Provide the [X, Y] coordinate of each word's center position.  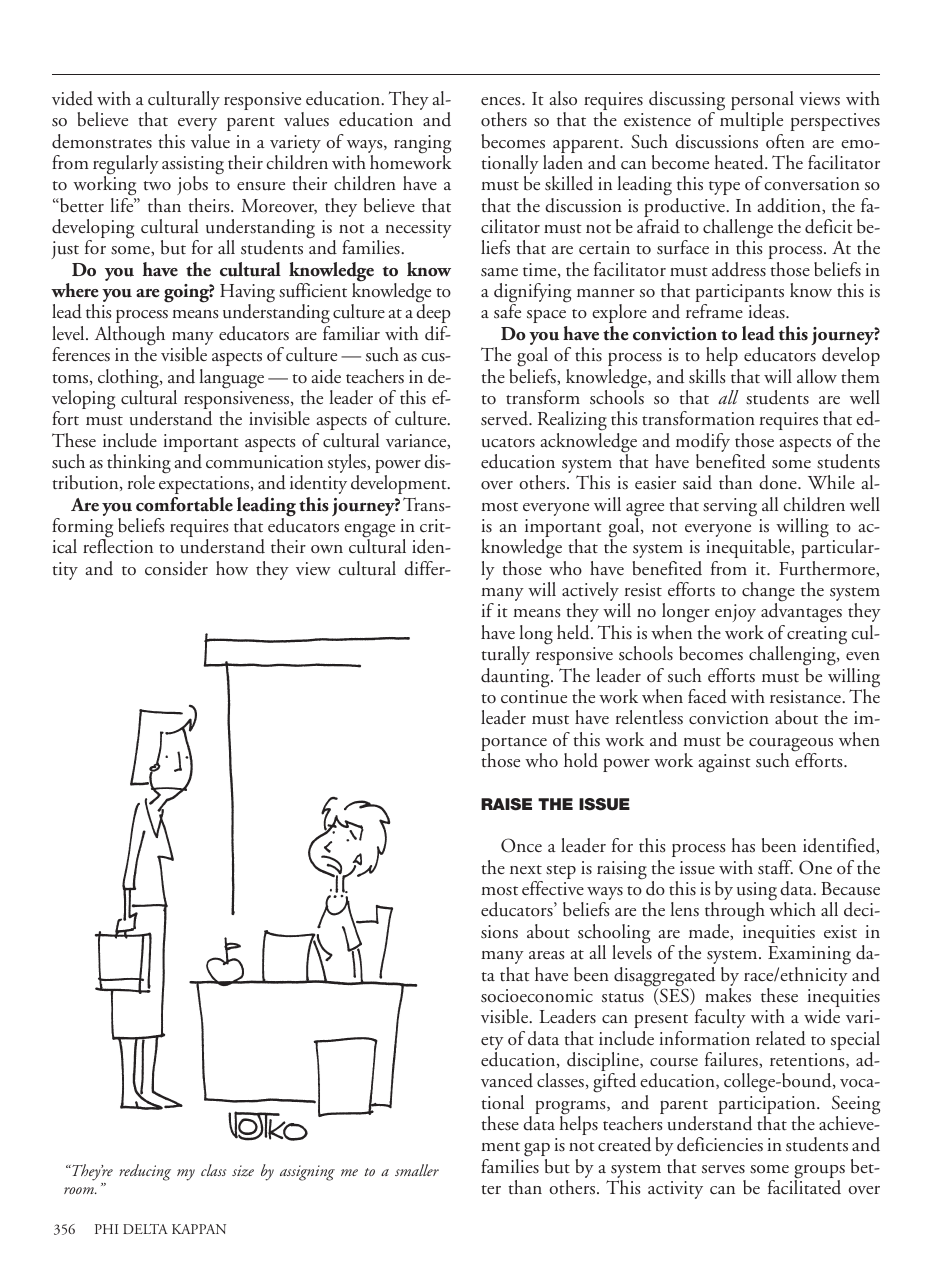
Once [521, 845]
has [743, 845]
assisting [193, 166]
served [506, 418]
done [779, 482]
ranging [422, 145]
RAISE [506, 804]
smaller [417, 1170]
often [785, 141]
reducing [145, 1172]
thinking [139, 465]
